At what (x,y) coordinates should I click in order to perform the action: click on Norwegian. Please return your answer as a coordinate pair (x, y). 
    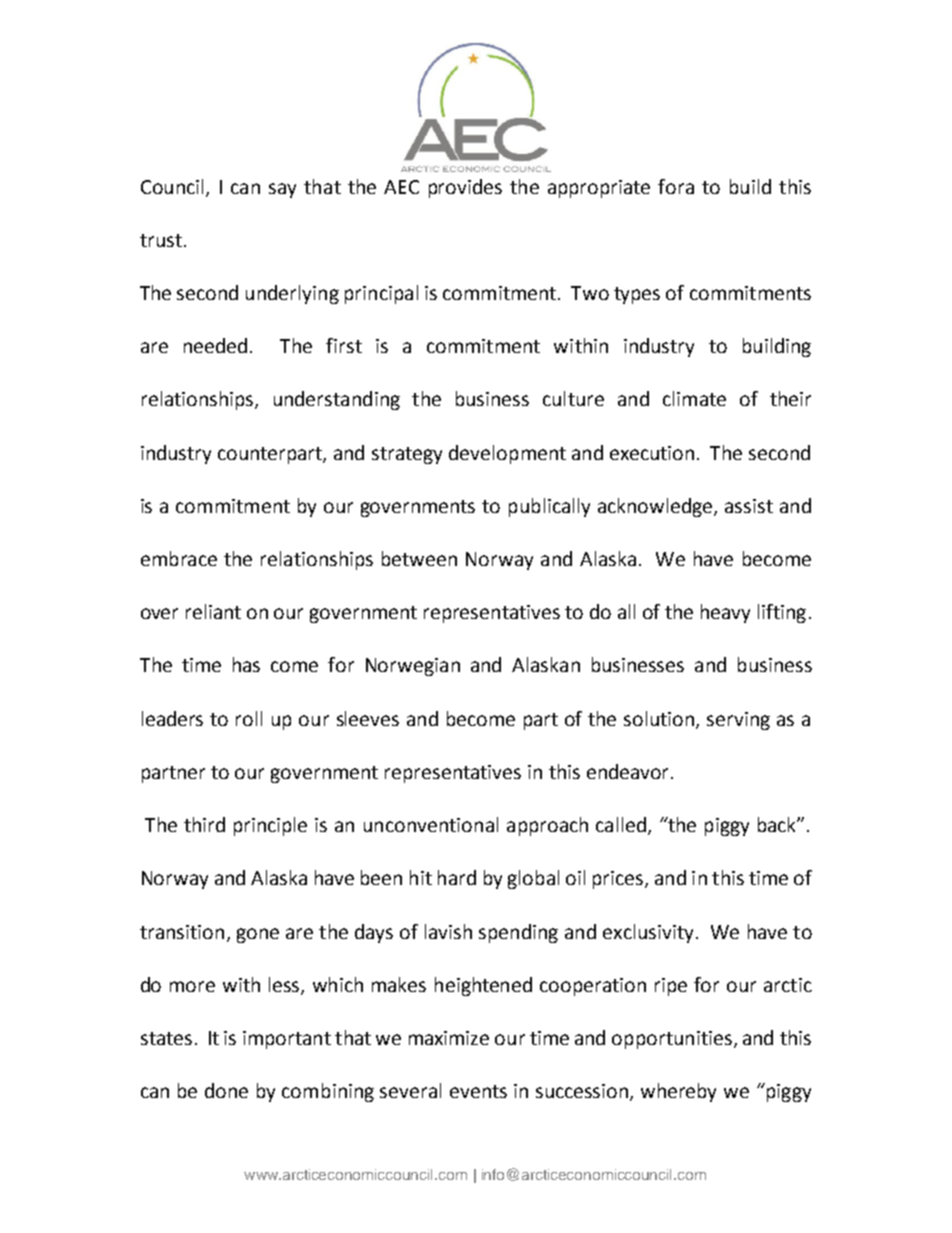
    Looking at the image, I should click on (413, 667).
